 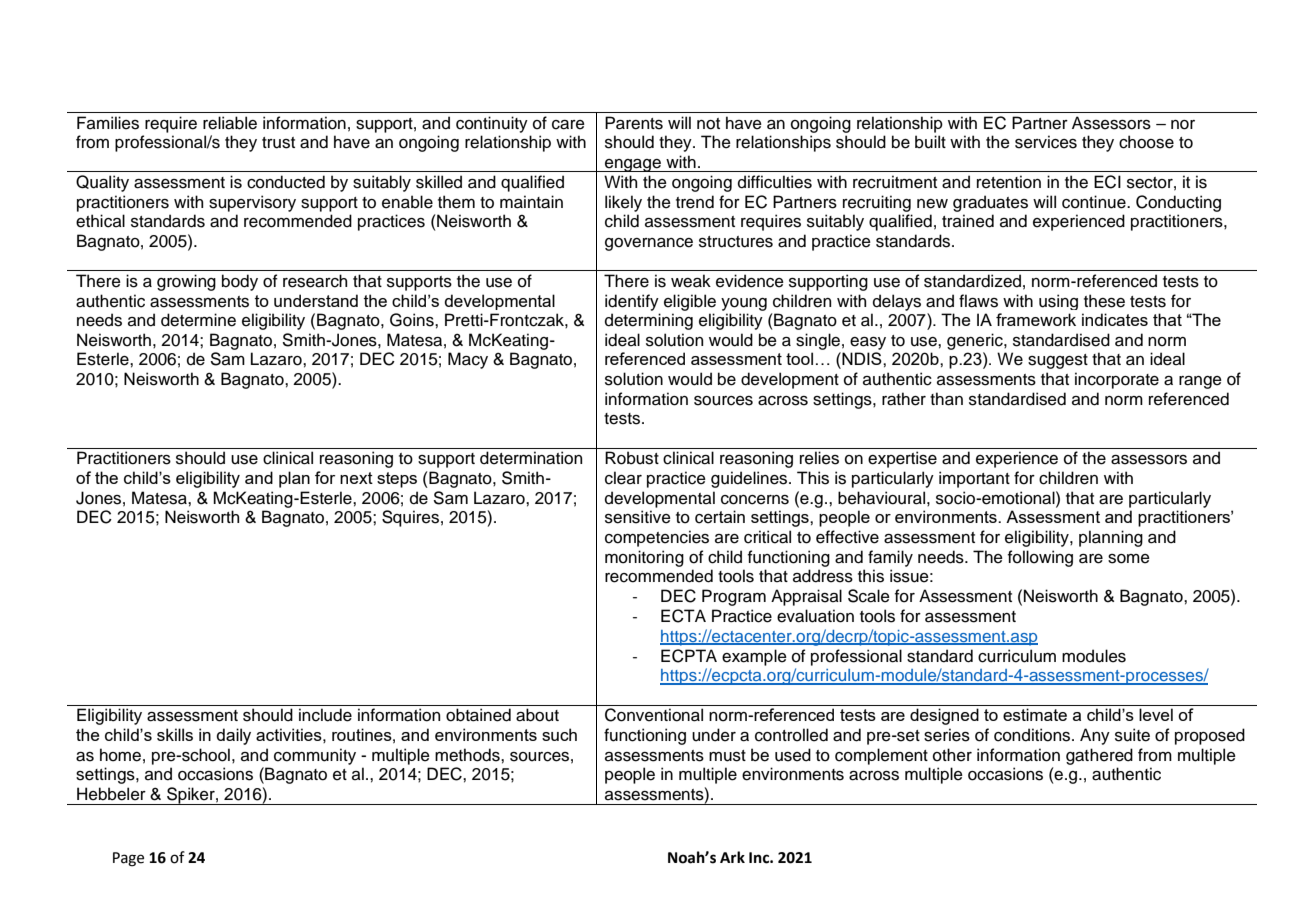 I want to click on trust, so click(x=278, y=143).
